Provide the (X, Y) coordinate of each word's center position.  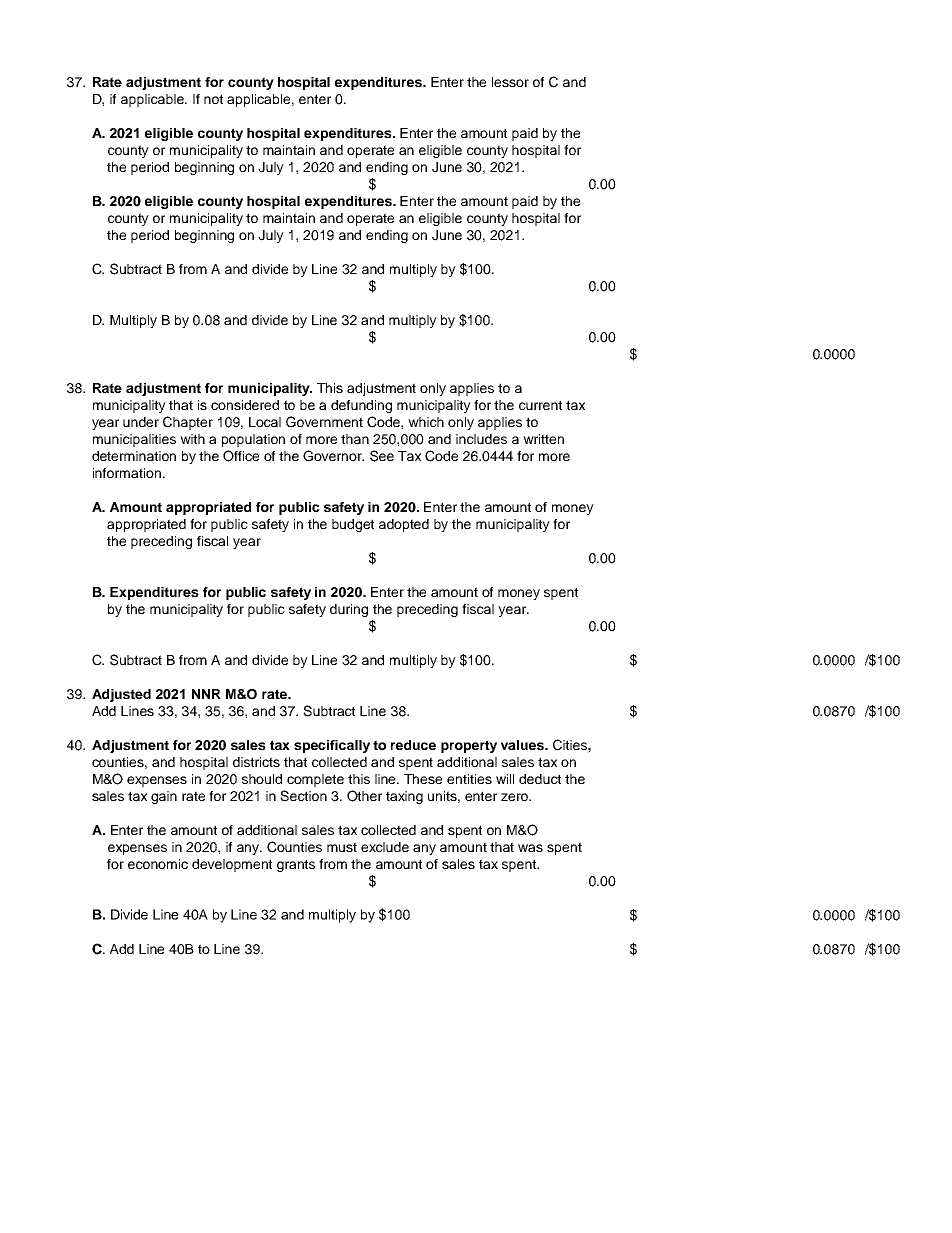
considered (245, 405)
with (192, 439)
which (426, 422)
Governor (333, 456)
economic (158, 864)
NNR (206, 694)
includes (481, 439)
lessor (510, 82)
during (349, 610)
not (213, 99)
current (540, 405)
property (469, 746)
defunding (361, 406)
